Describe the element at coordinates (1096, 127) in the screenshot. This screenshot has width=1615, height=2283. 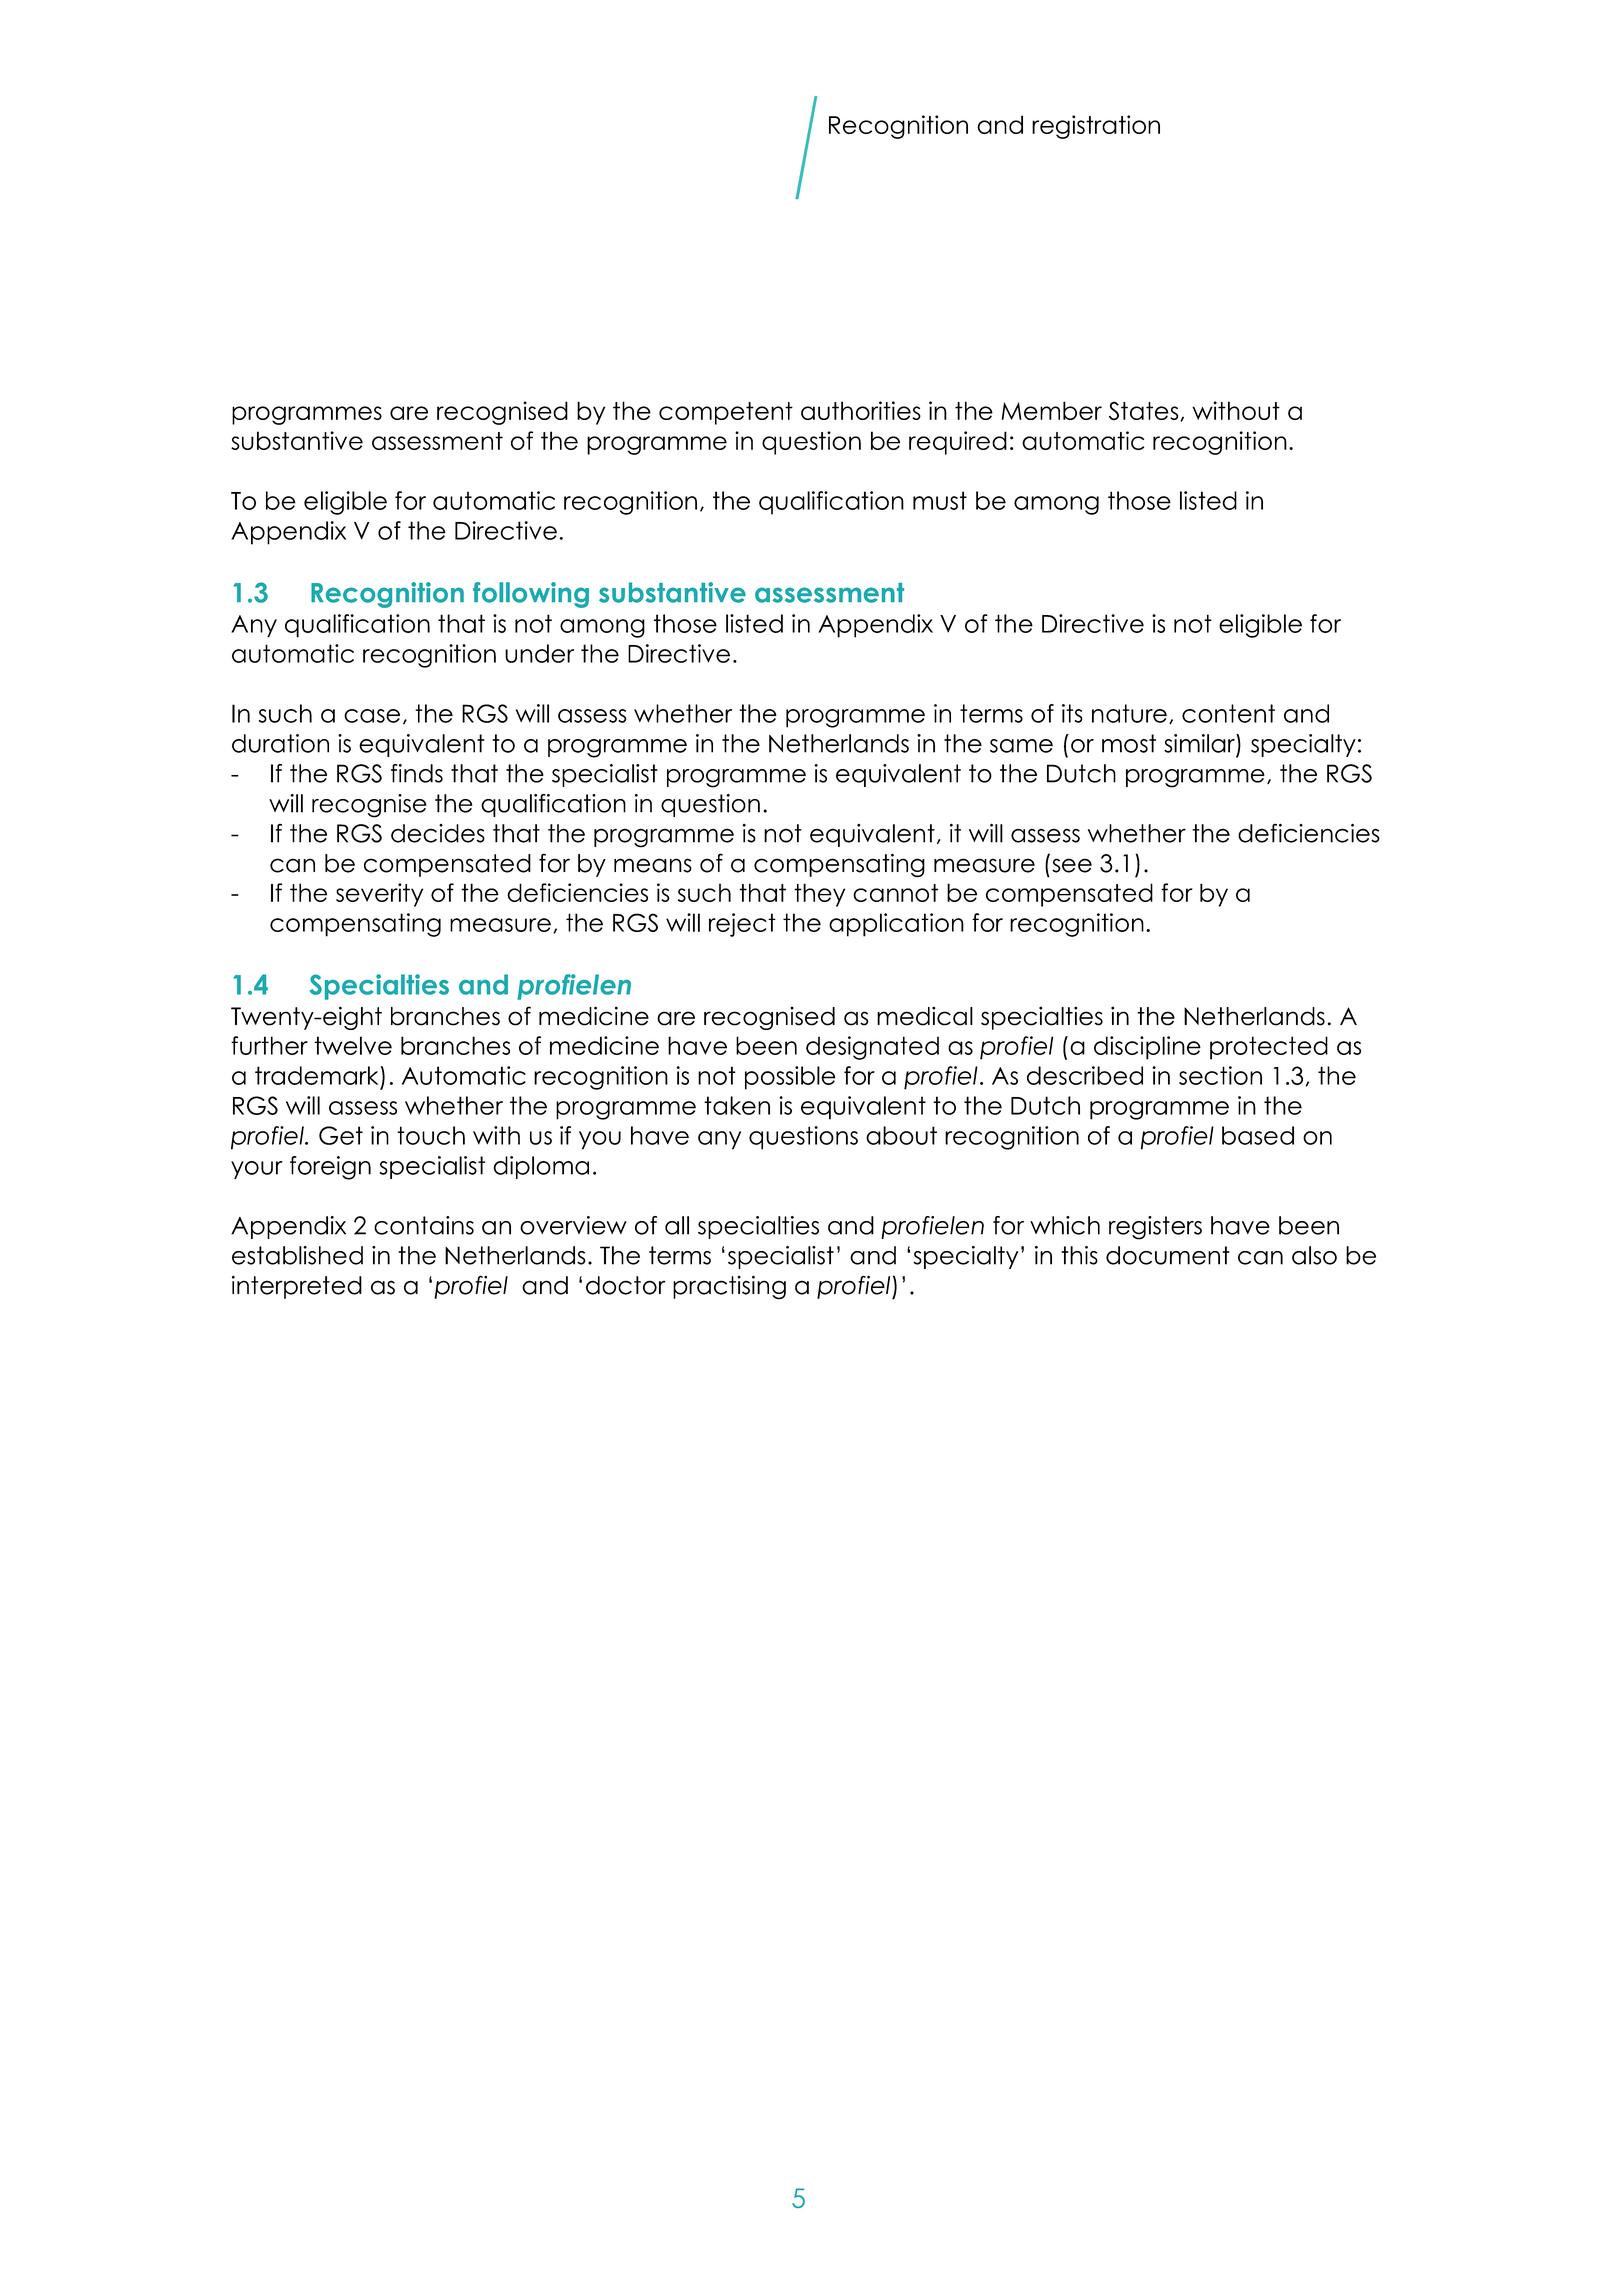
I see `registration` at that location.
